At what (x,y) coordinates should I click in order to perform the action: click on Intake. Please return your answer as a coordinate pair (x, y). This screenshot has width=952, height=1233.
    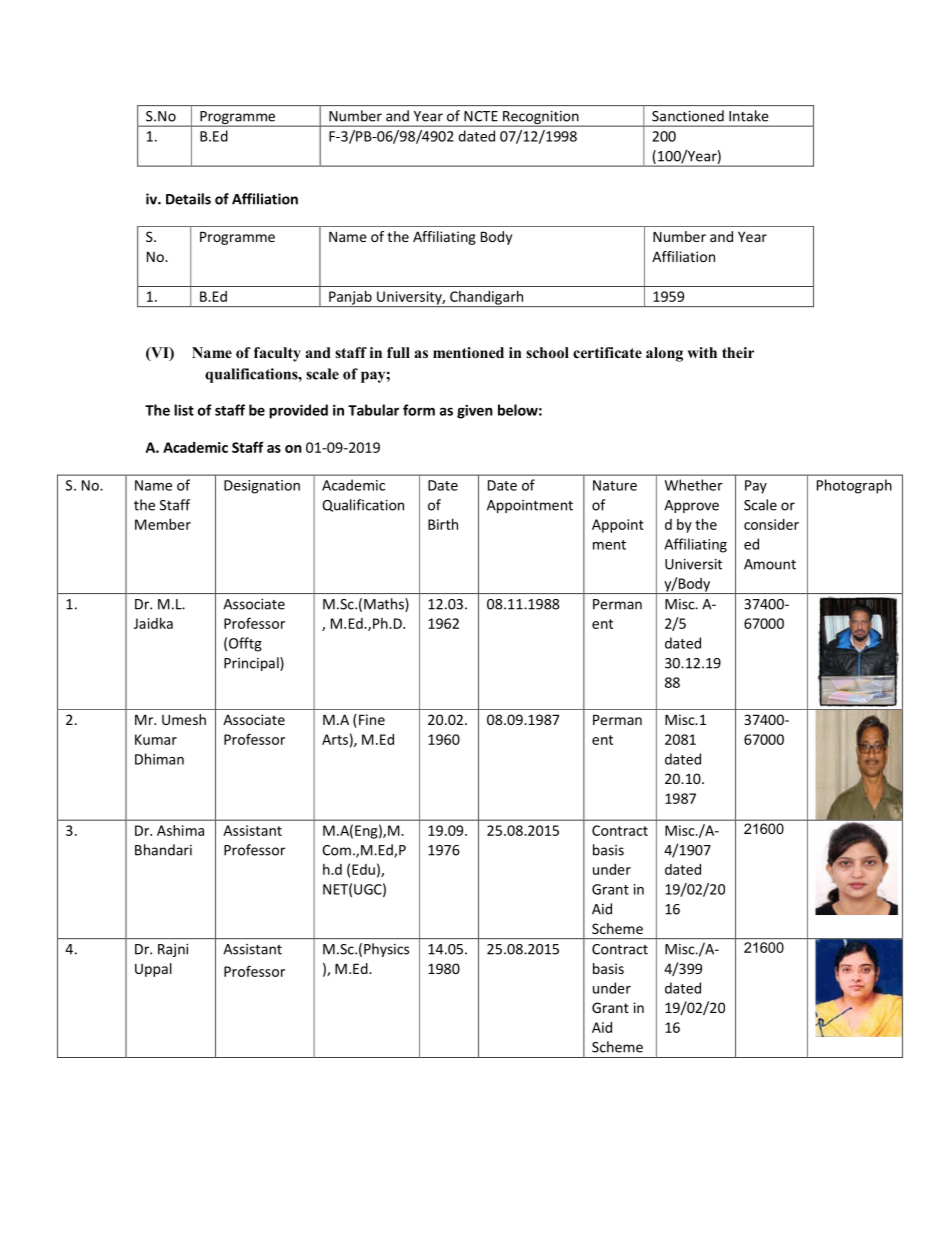
    Looking at the image, I should click on (748, 116).
